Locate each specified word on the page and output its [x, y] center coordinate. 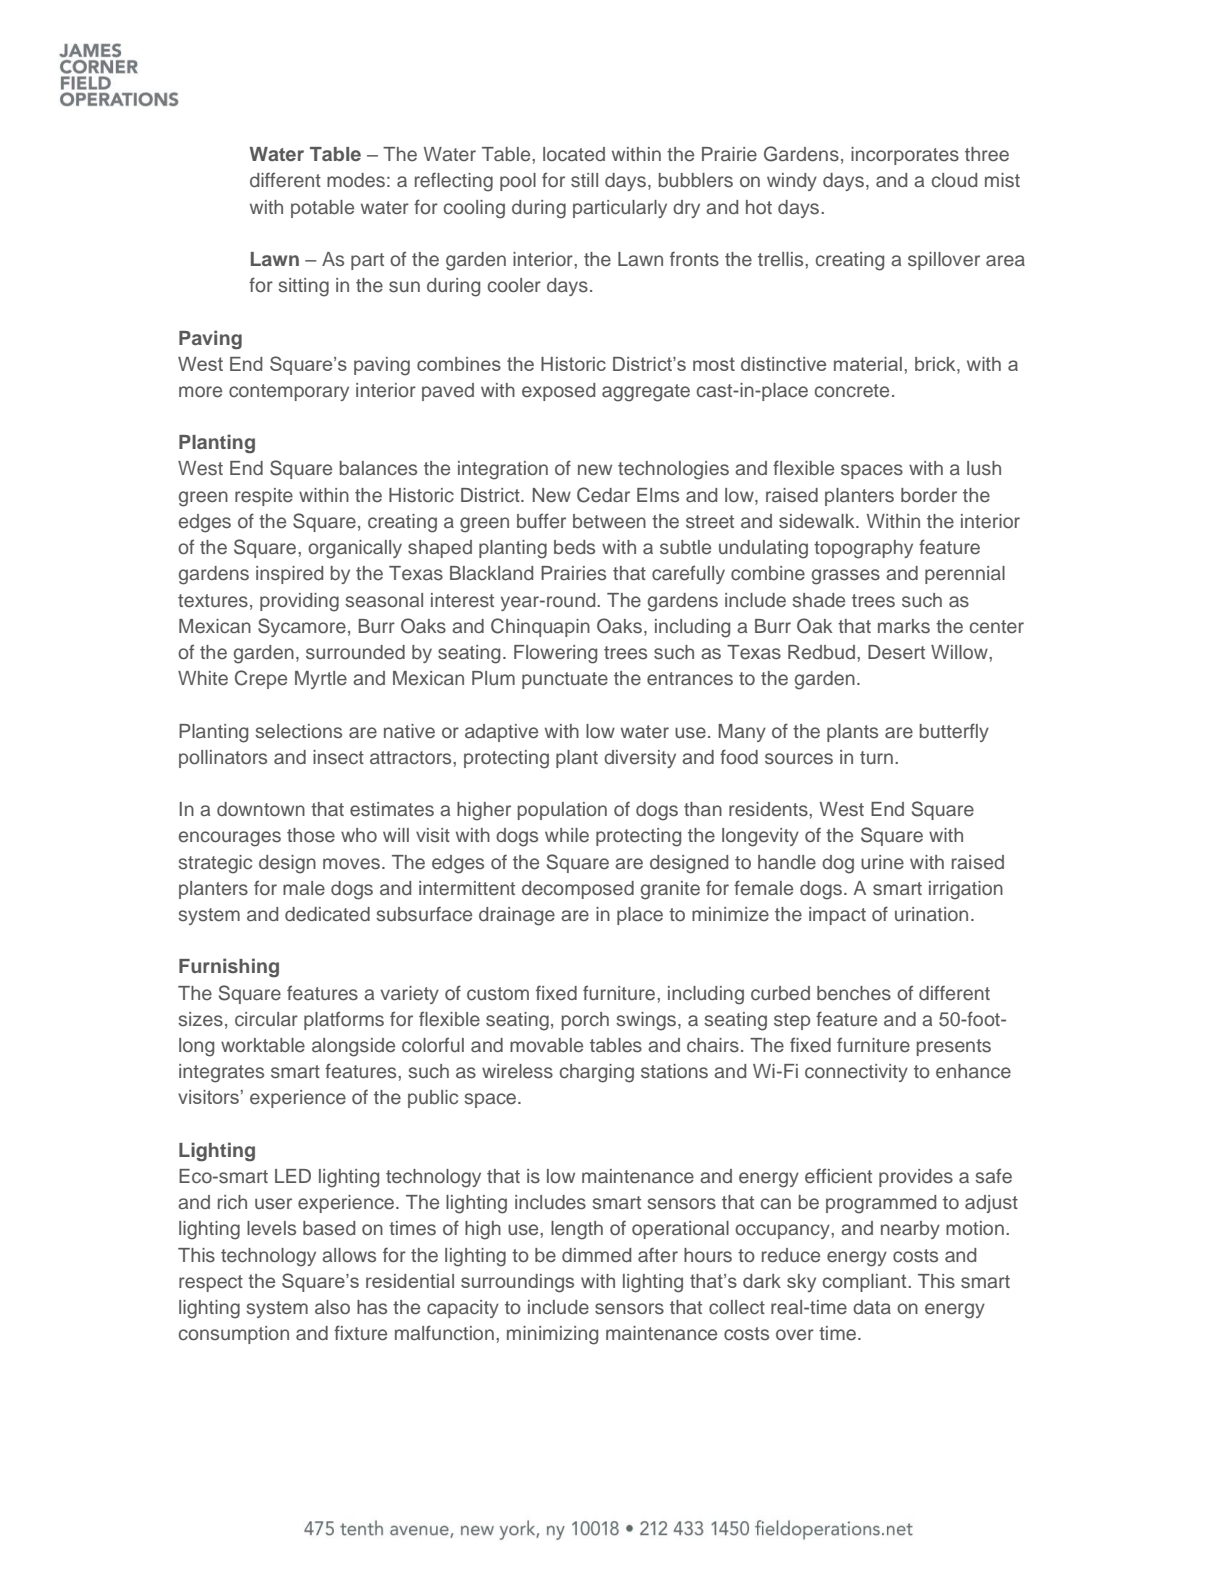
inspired [289, 575]
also [332, 1307]
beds [574, 547]
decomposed [578, 890]
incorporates [905, 156]
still [584, 180]
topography [863, 549]
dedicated [327, 914]
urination [931, 914]
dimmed [596, 1255]
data [872, 1307]
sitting [303, 287]
